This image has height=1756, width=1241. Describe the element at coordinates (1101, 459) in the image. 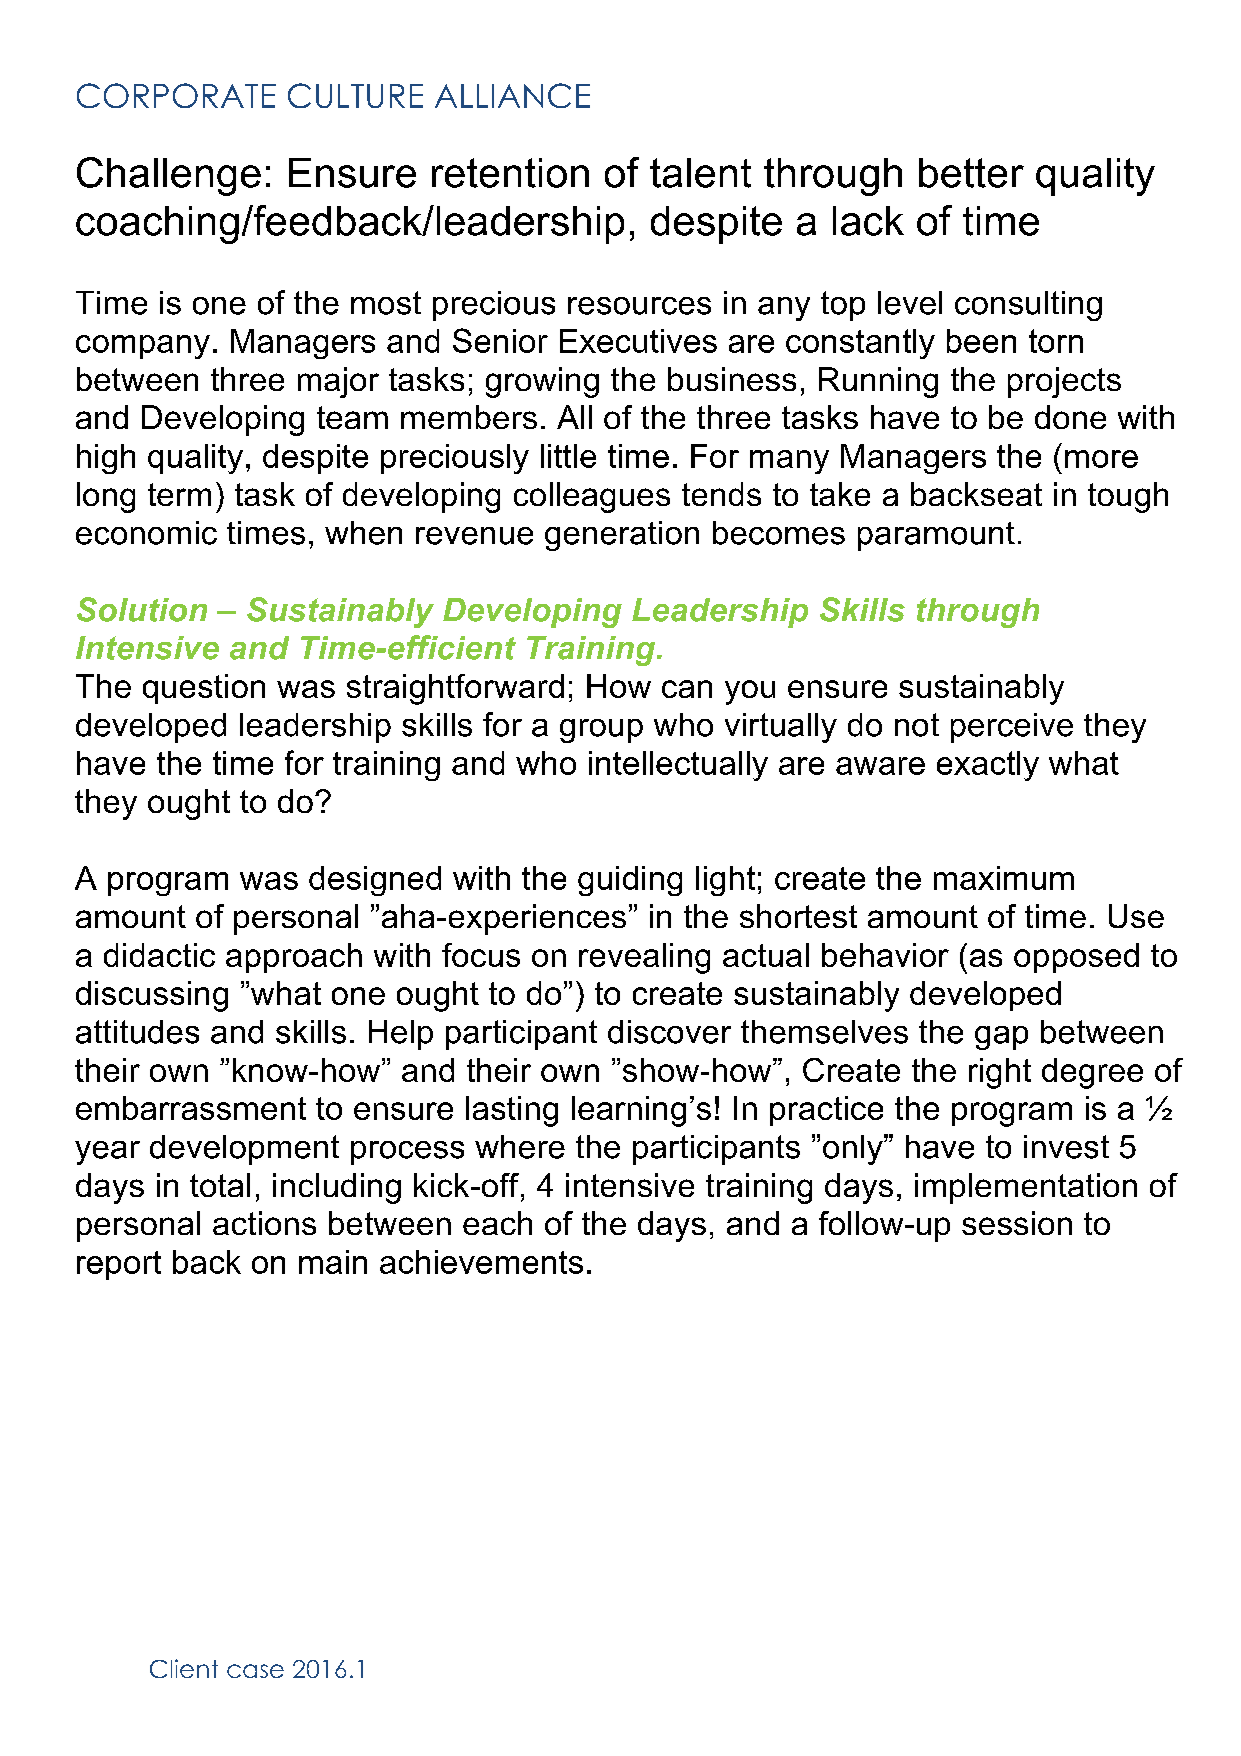

I see `more` at that location.
